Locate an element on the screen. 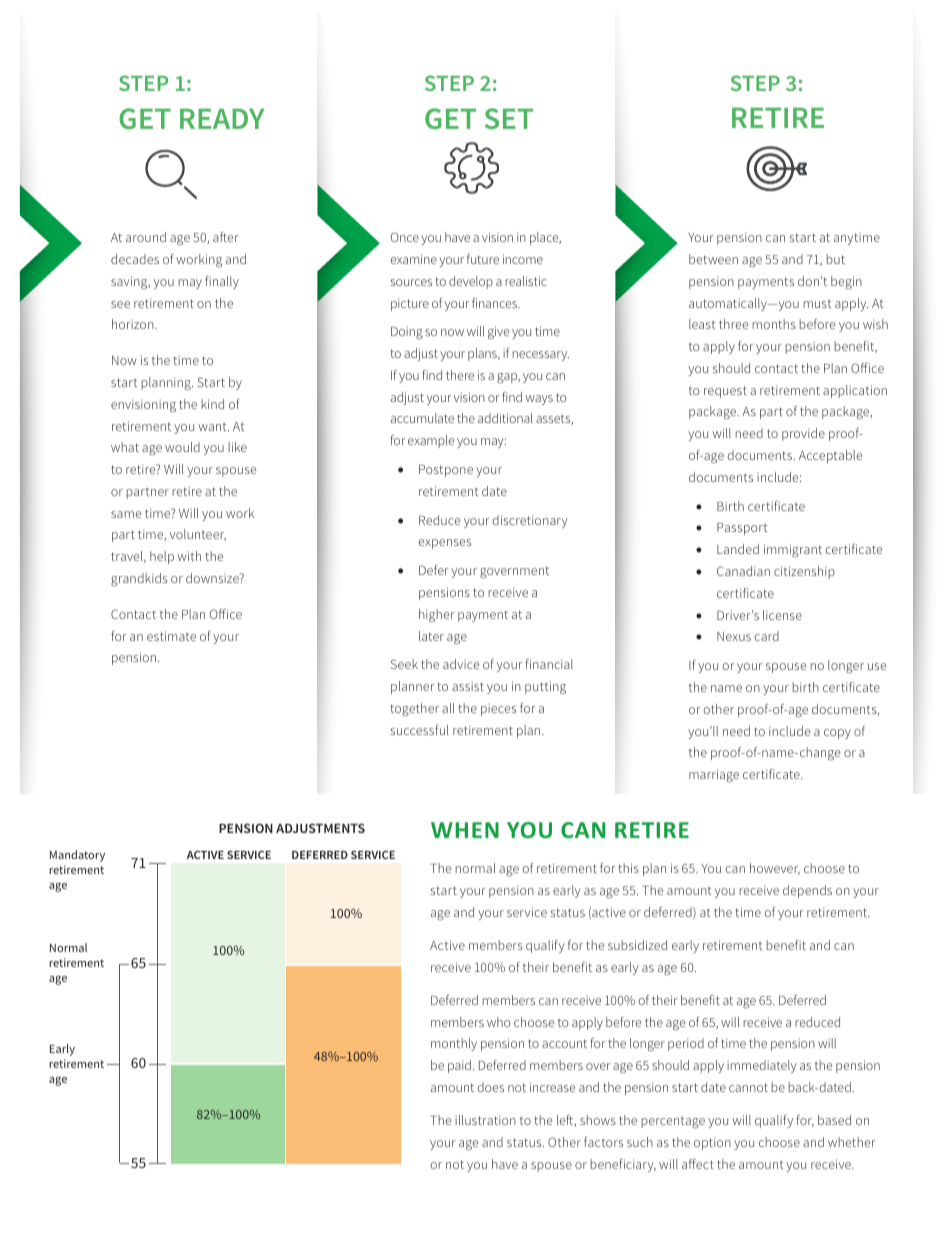 The height and width of the screenshot is (1233, 952). paid is located at coordinates (459, 1066).
